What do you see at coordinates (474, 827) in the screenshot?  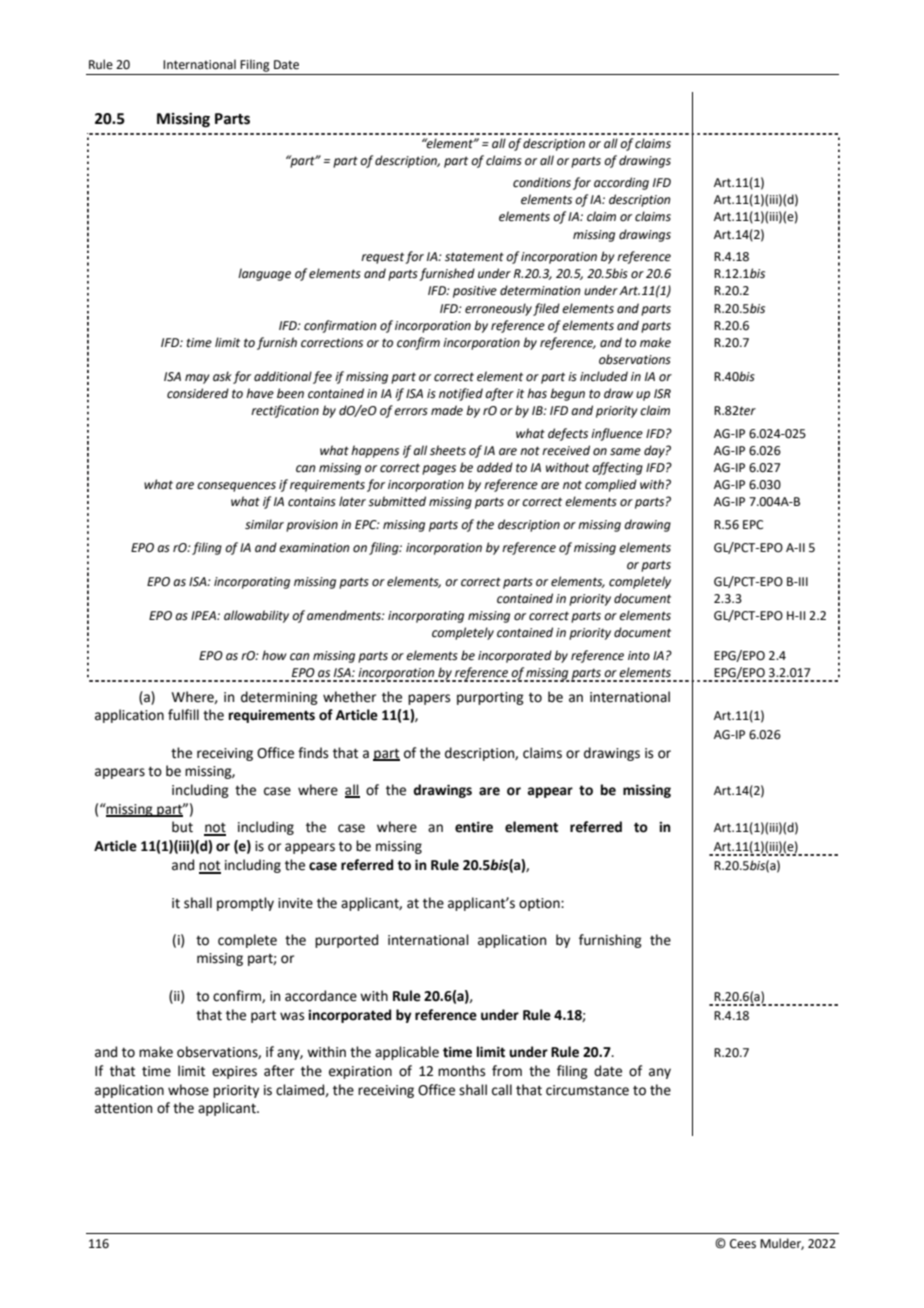 I see `entire` at bounding box center [474, 827].
